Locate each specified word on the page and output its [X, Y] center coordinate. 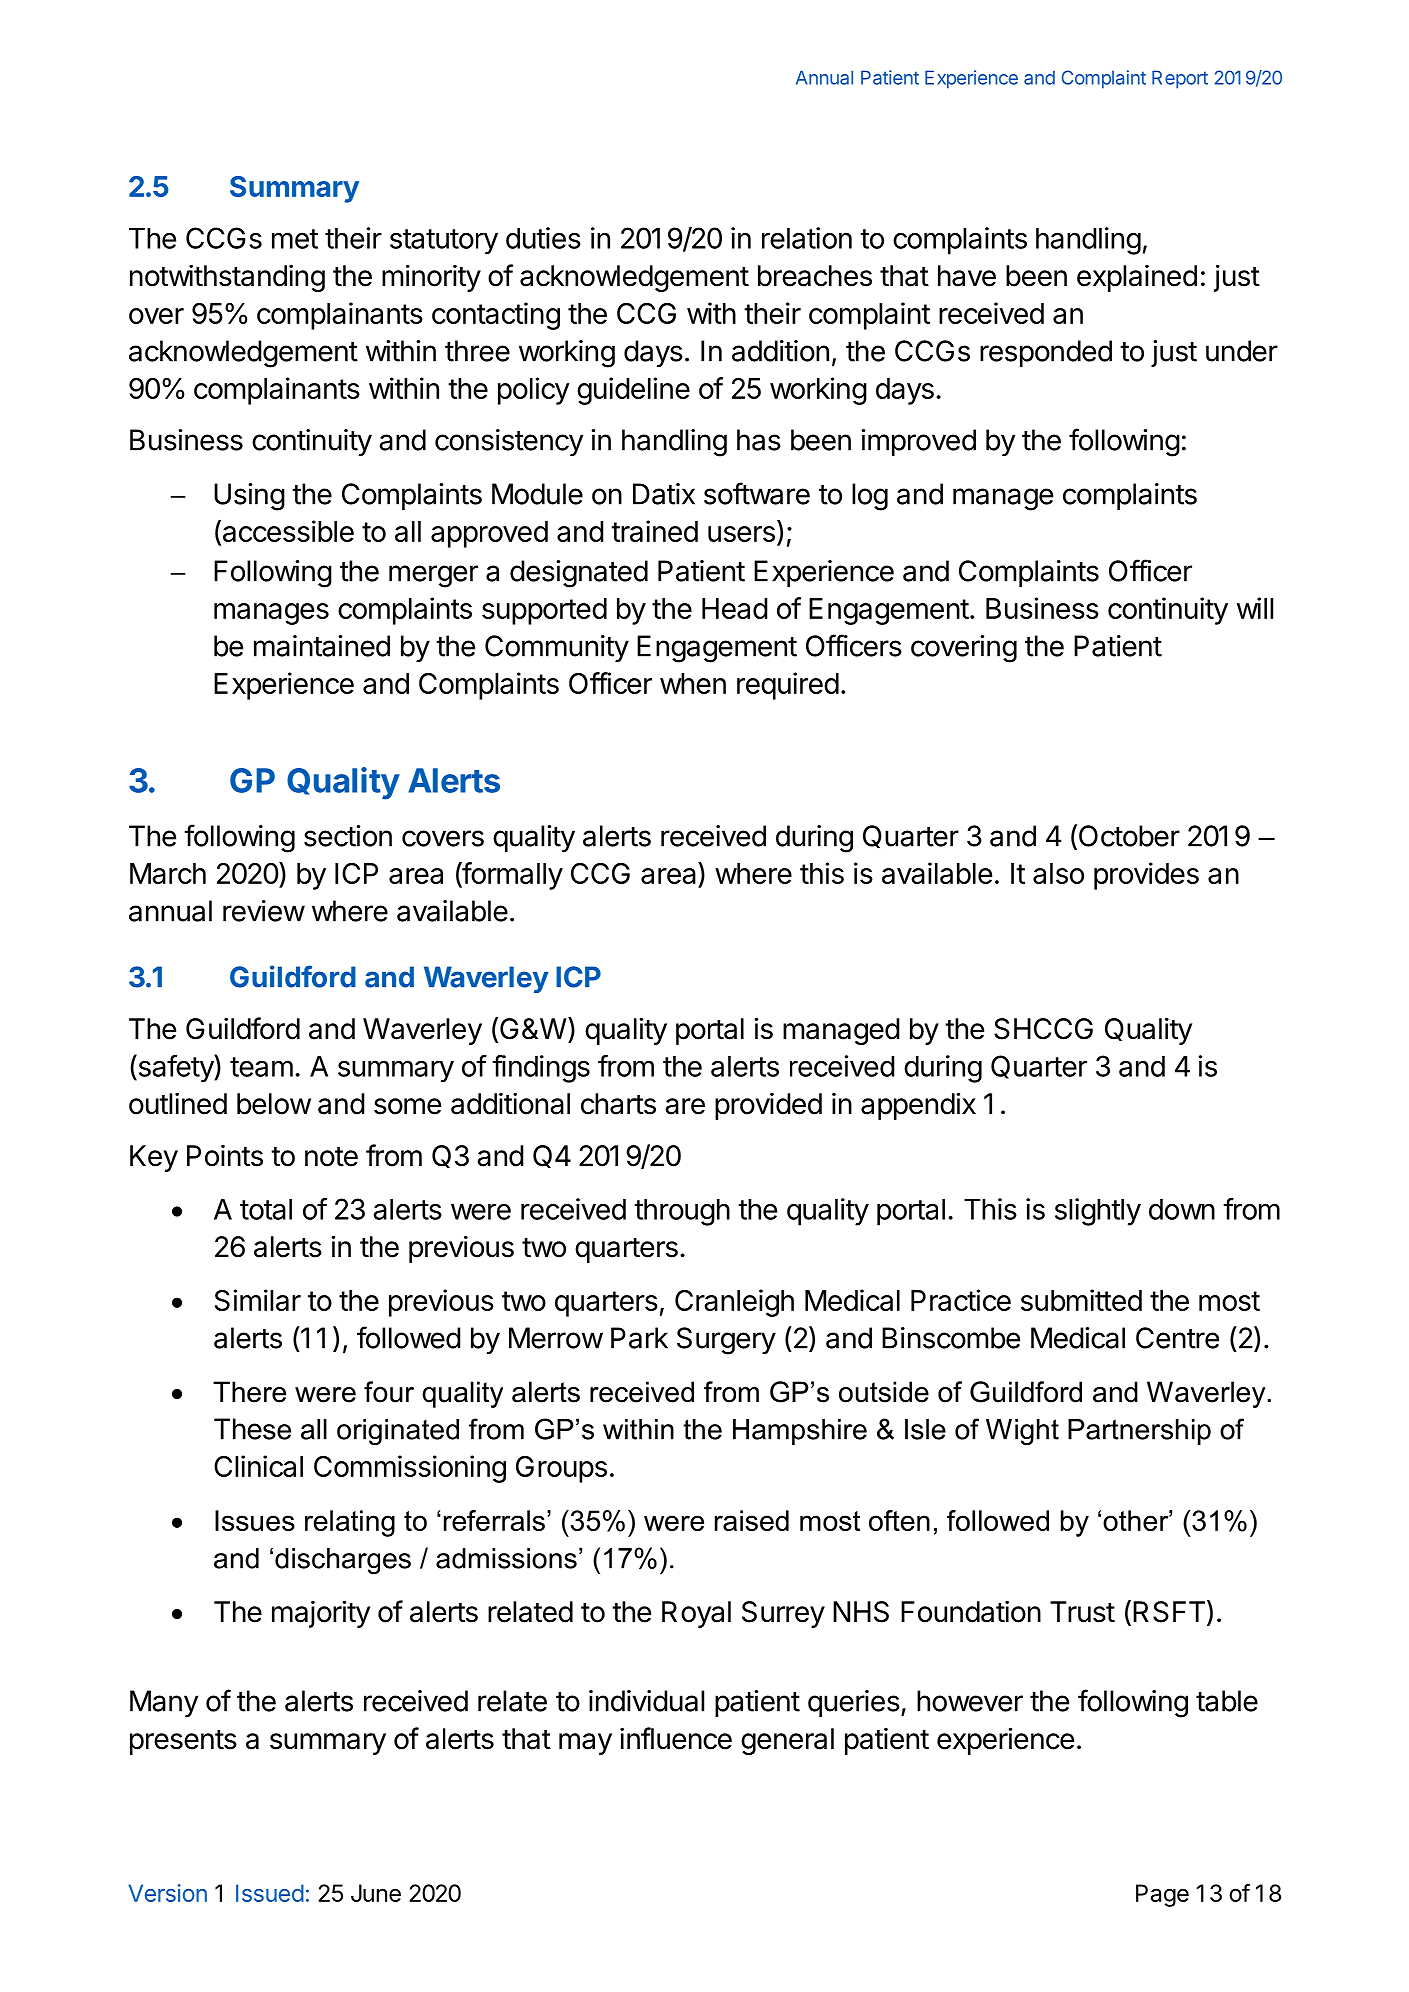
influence [676, 1738]
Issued [270, 1893]
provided [768, 1106]
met [295, 239]
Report [1180, 79]
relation [807, 238]
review [264, 911]
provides [1146, 876]
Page [1162, 1895]
